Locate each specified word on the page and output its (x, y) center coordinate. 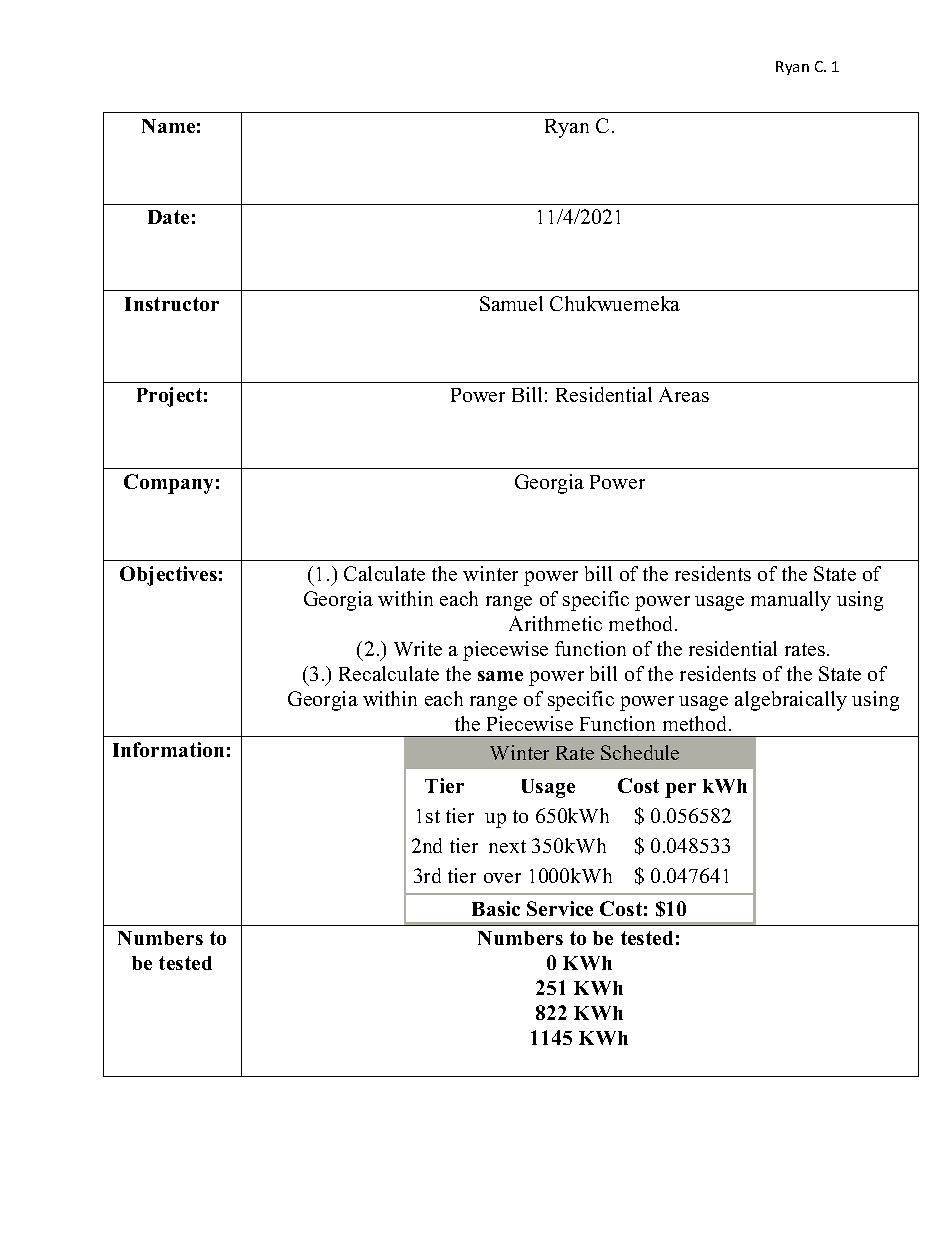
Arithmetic (555, 623)
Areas (684, 394)
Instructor (172, 304)
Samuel (511, 303)
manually (791, 601)
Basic (496, 908)
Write (418, 648)
